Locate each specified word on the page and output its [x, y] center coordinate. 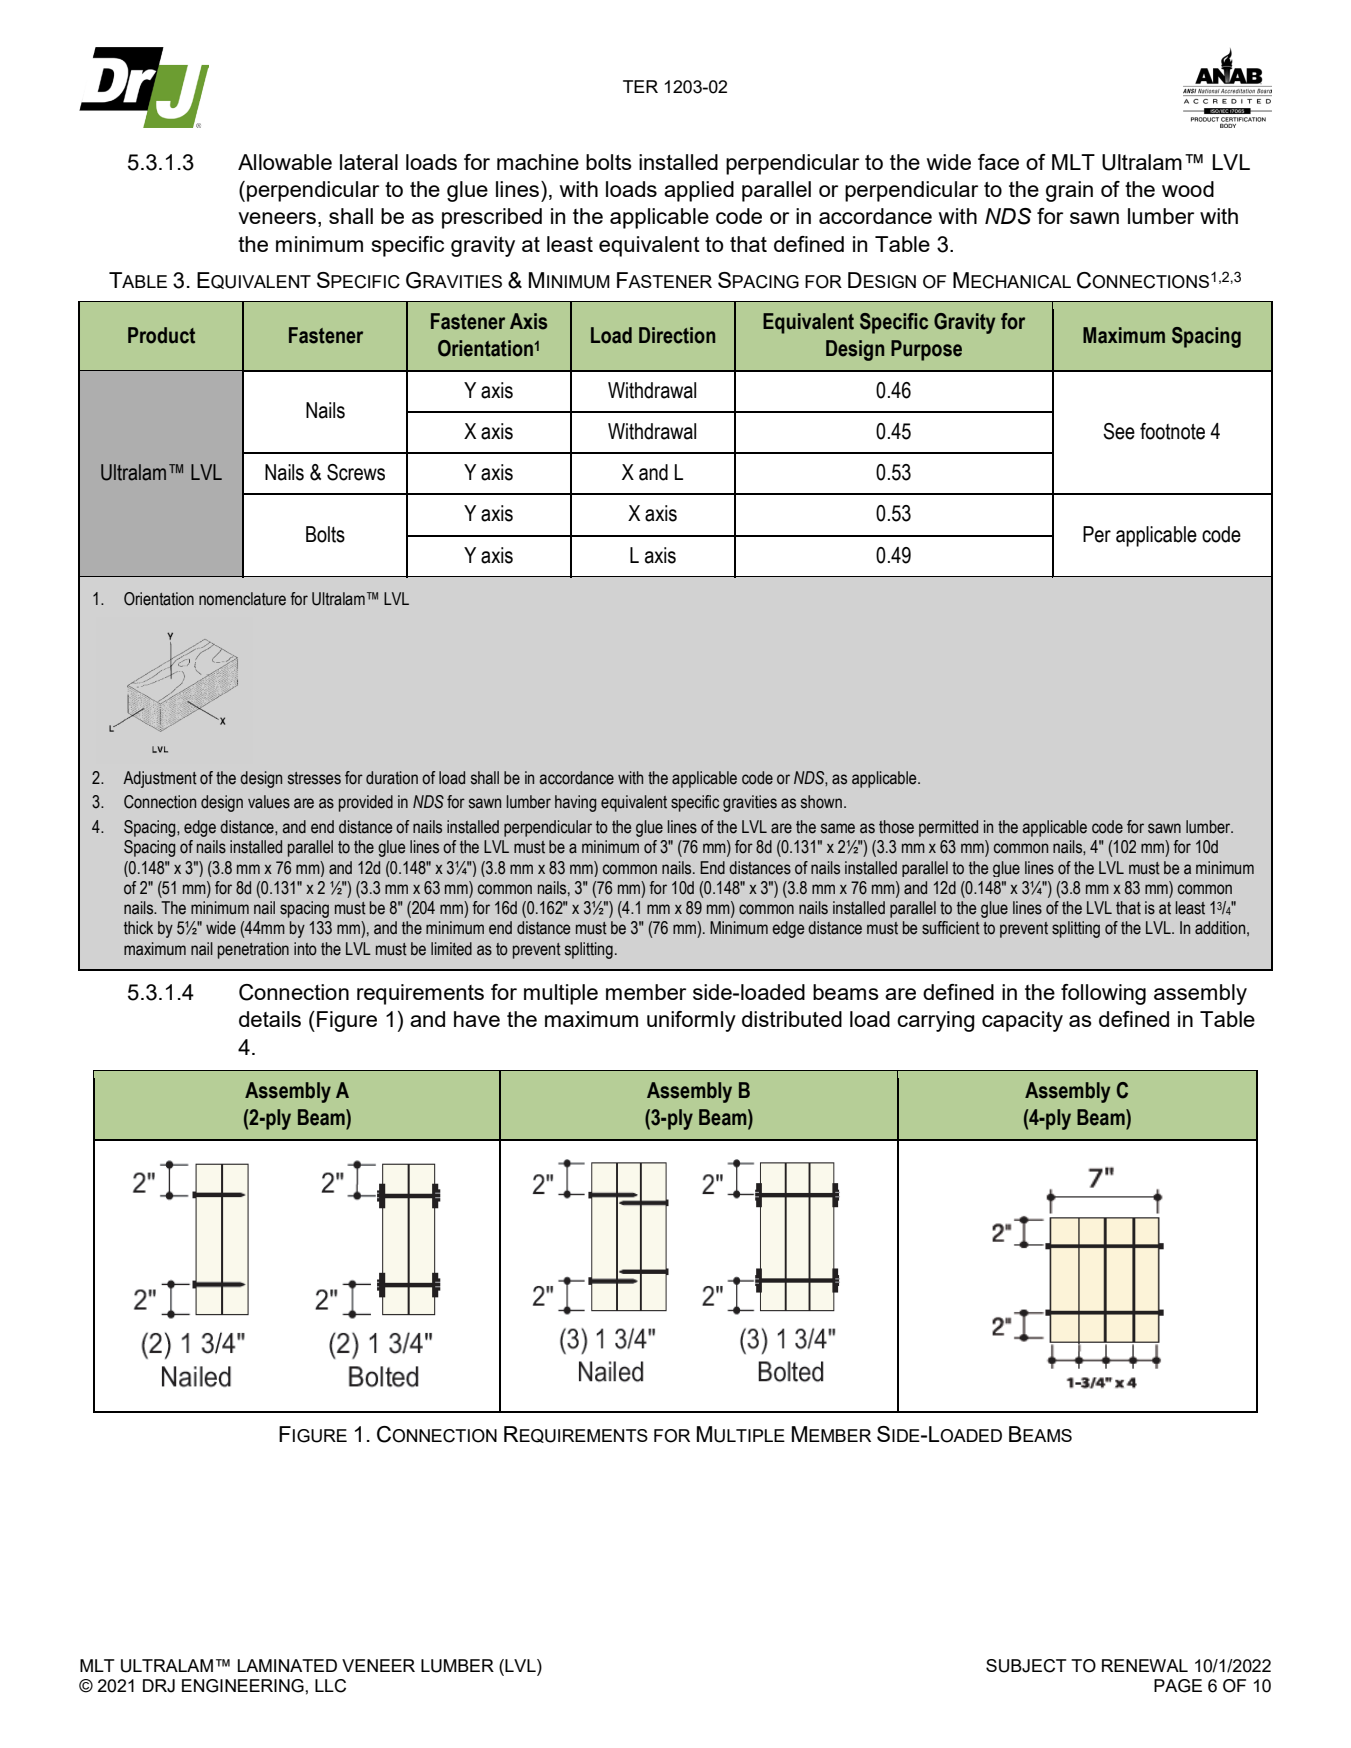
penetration [253, 950]
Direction [677, 335]
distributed [792, 1019]
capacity [1022, 1021]
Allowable [285, 162]
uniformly [691, 1021]
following [1103, 994]
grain [1069, 191]
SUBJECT [1026, 1666]
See [1119, 431]
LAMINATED [287, 1665]
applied [699, 191]
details [270, 1019]
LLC [330, 1686]
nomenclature [242, 599]
